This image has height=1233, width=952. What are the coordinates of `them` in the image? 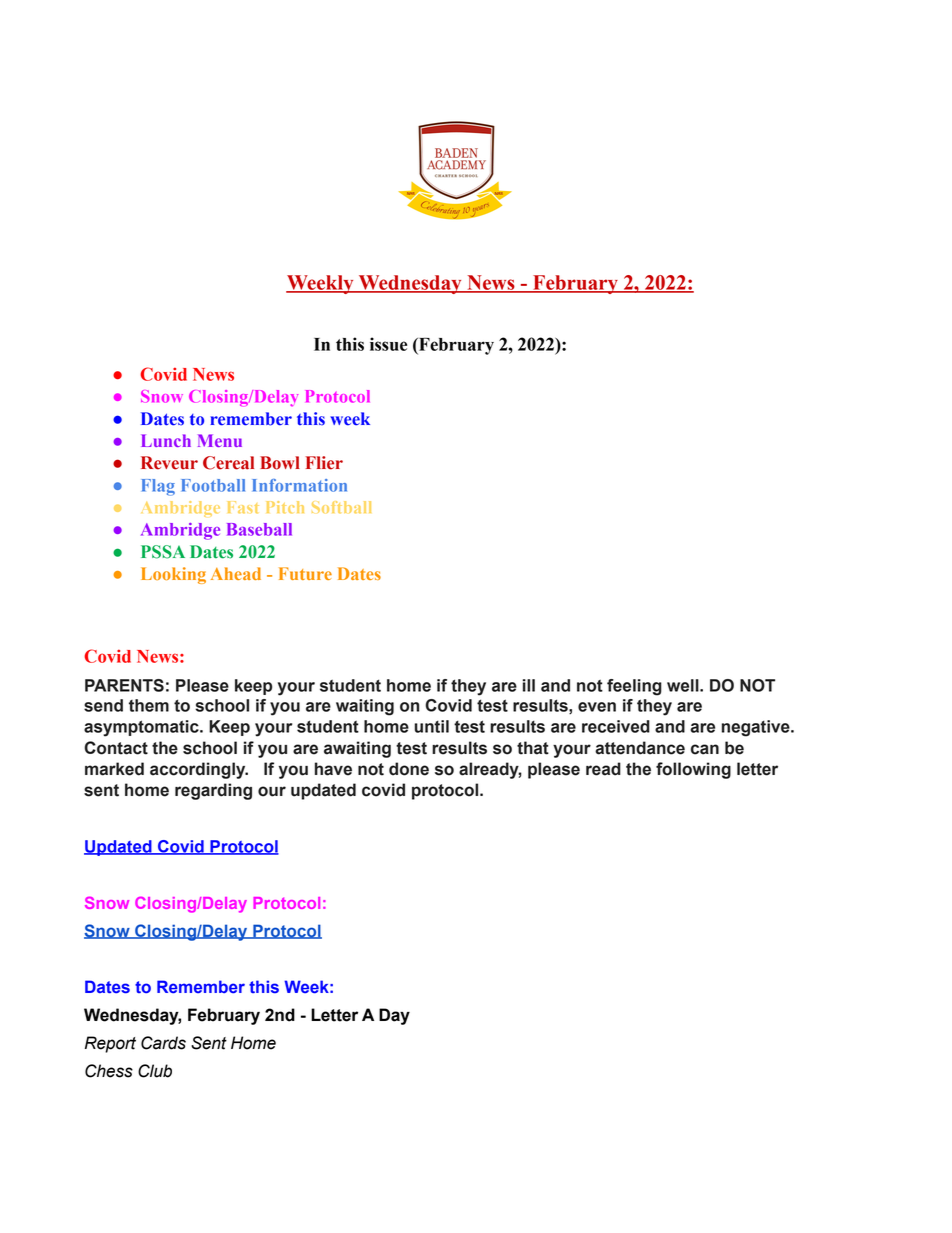 It's located at (149, 705).
